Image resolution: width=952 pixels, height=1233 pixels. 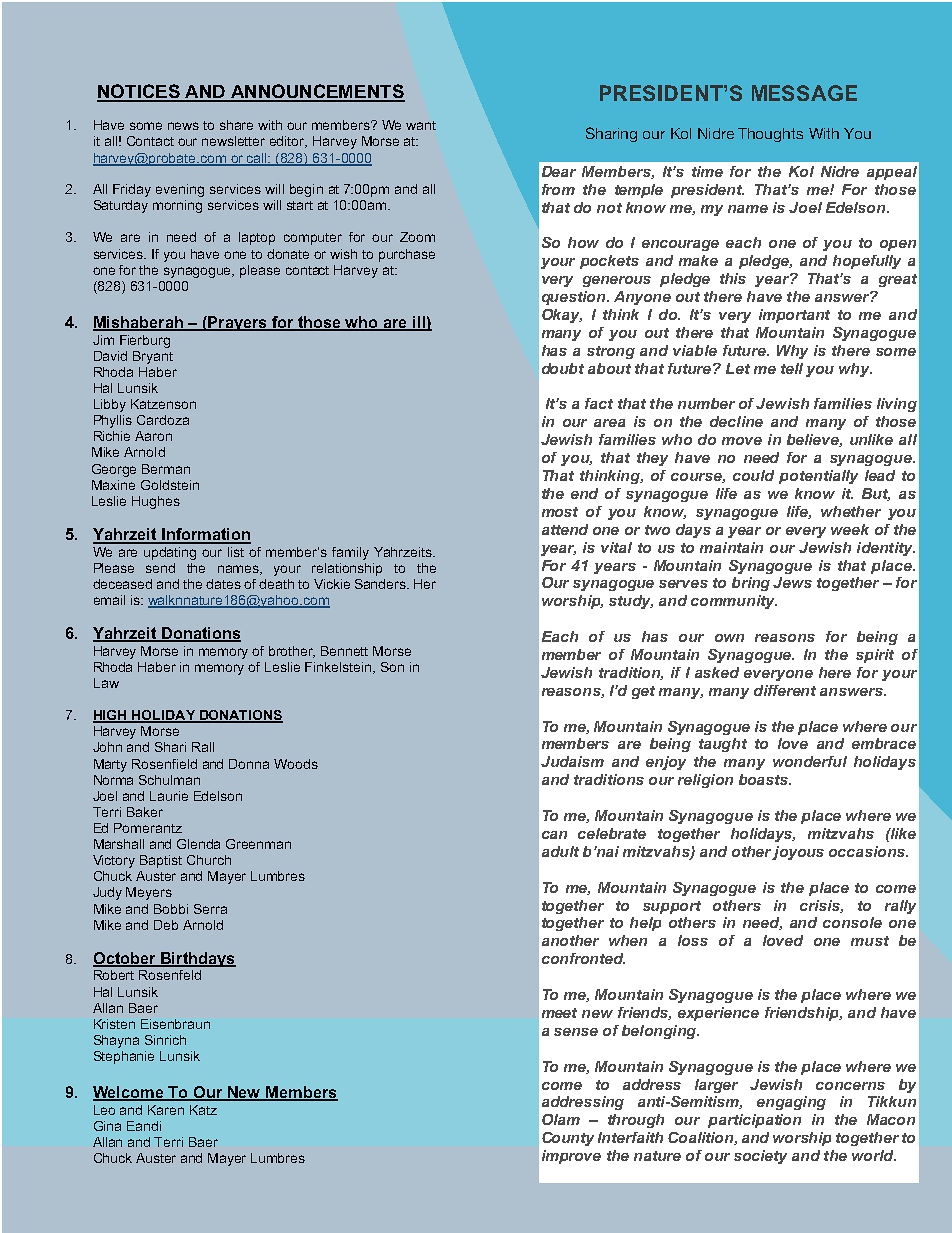 What do you see at coordinates (381, 584) in the image?
I see `Sanders` at bounding box center [381, 584].
